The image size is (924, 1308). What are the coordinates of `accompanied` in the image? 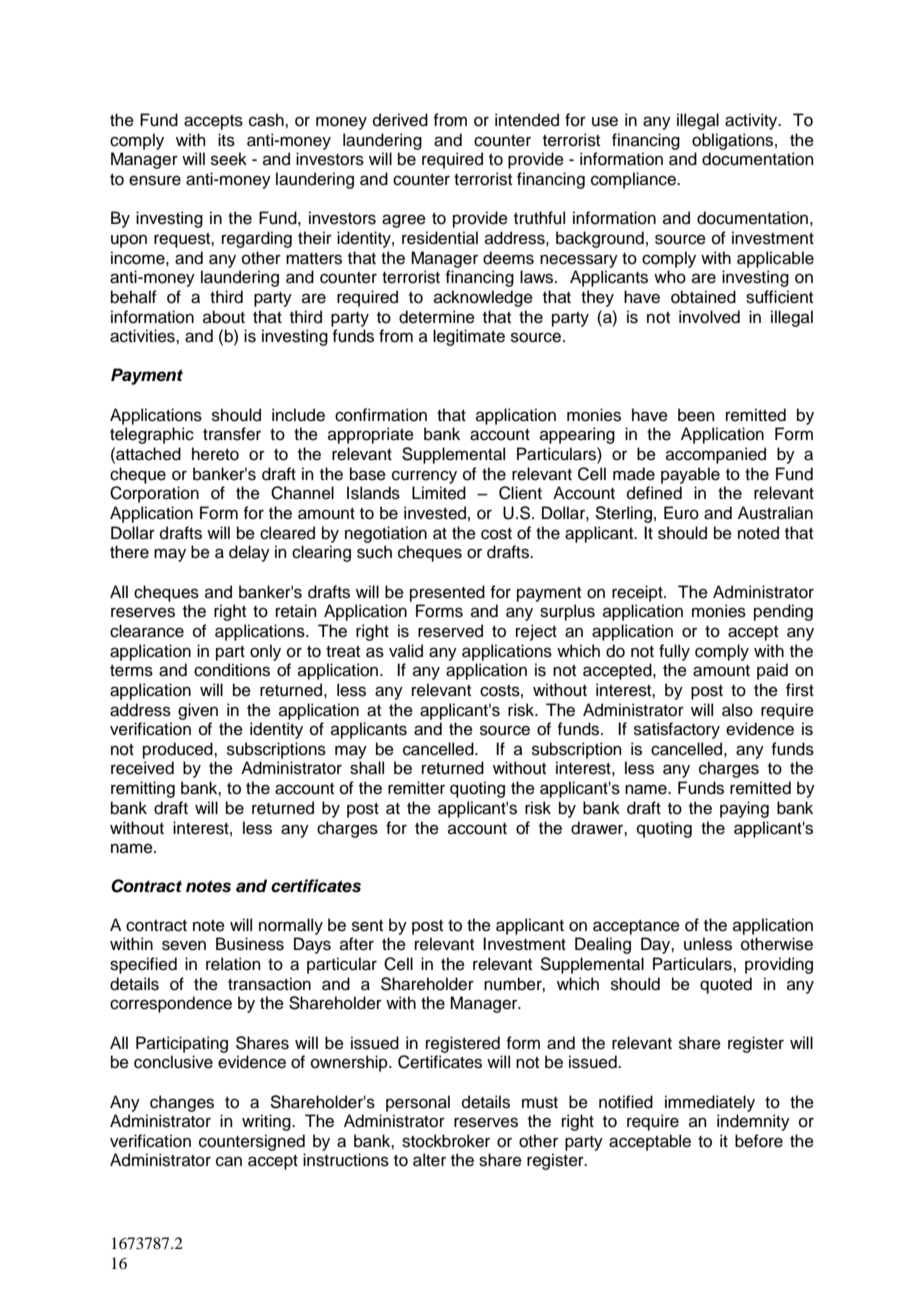 It's located at (716, 455).
